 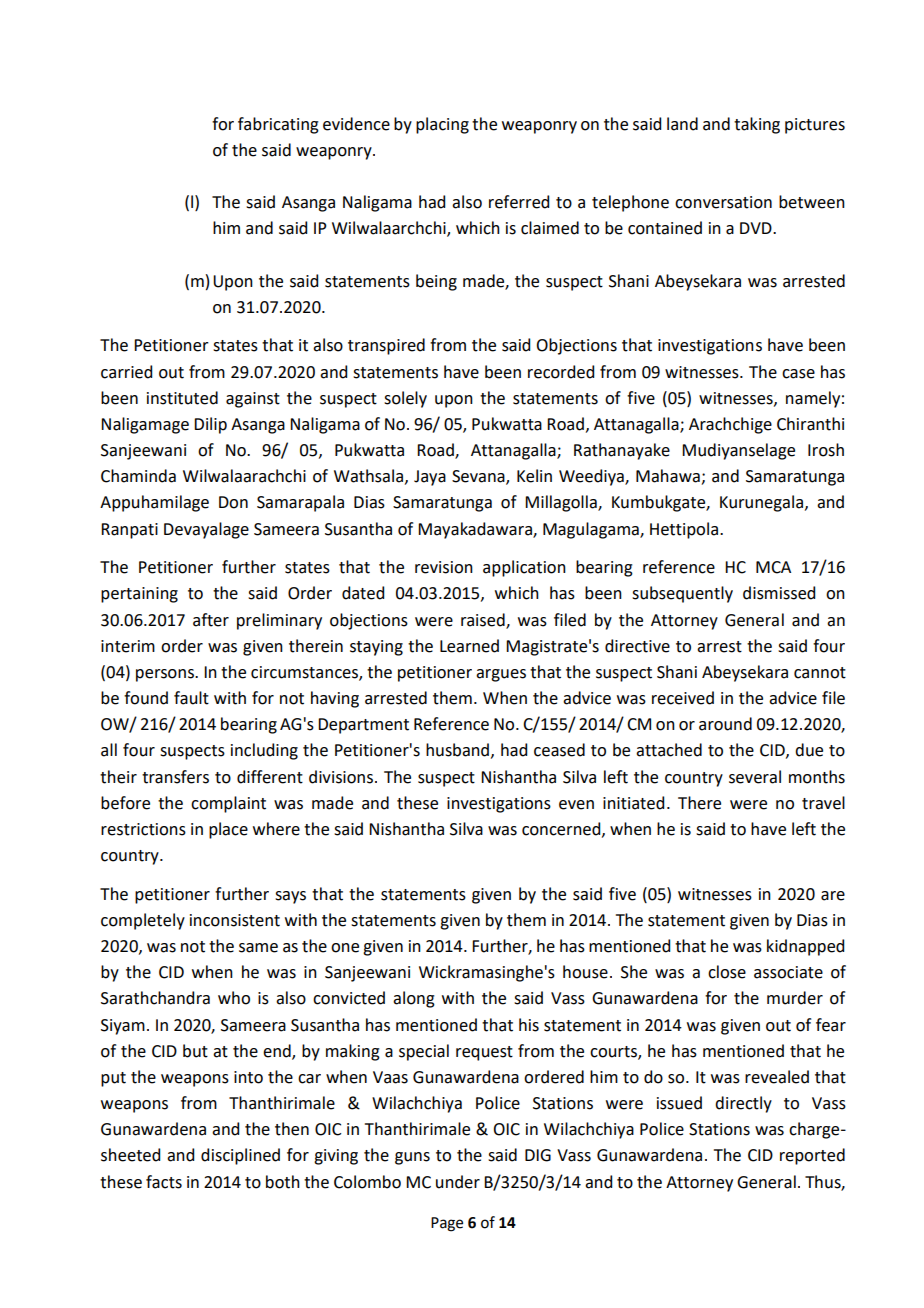 I want to click on facts, so click(x=164, y=1182).
